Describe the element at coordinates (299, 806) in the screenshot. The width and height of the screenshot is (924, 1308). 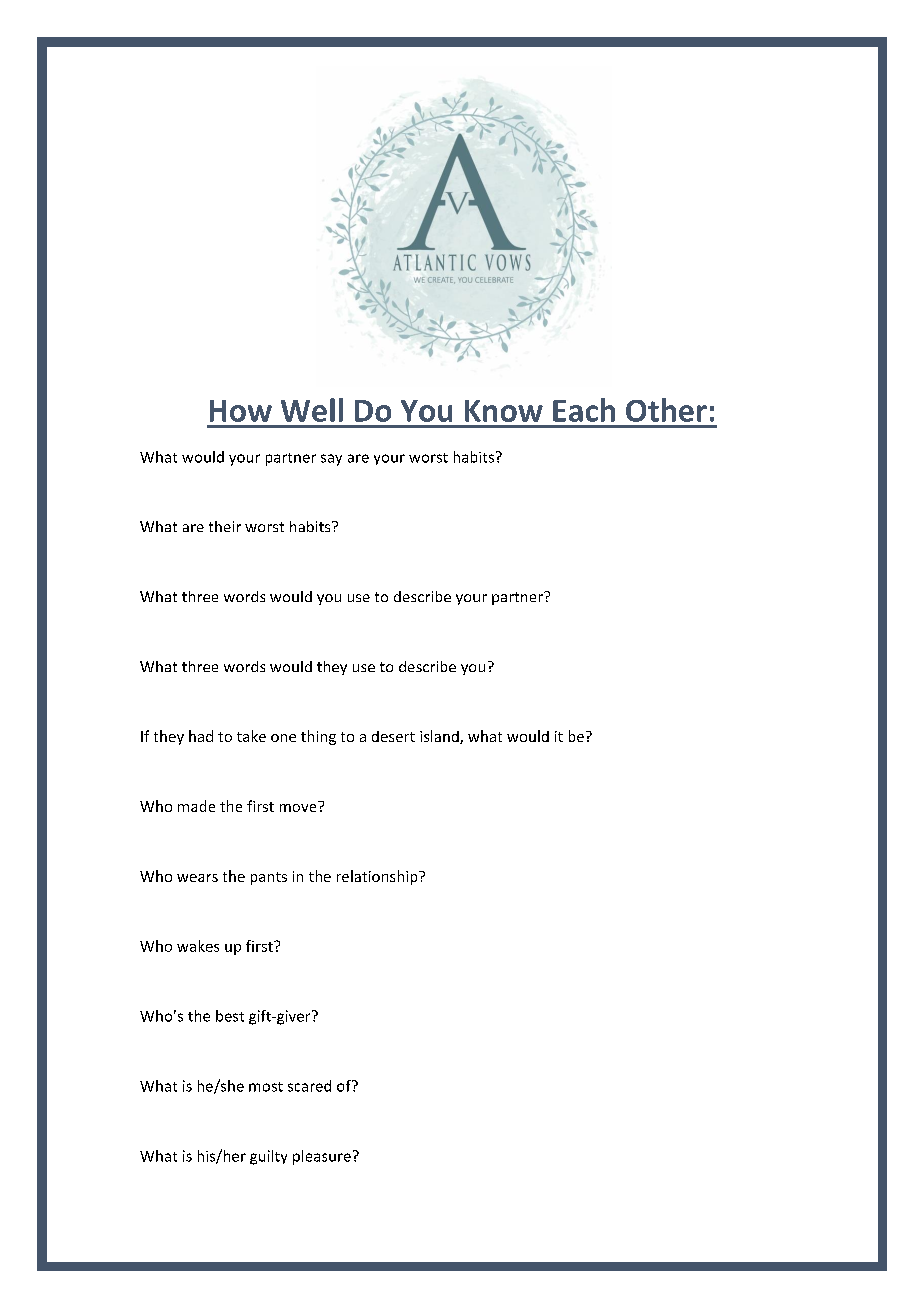
I see `move` at that location.
